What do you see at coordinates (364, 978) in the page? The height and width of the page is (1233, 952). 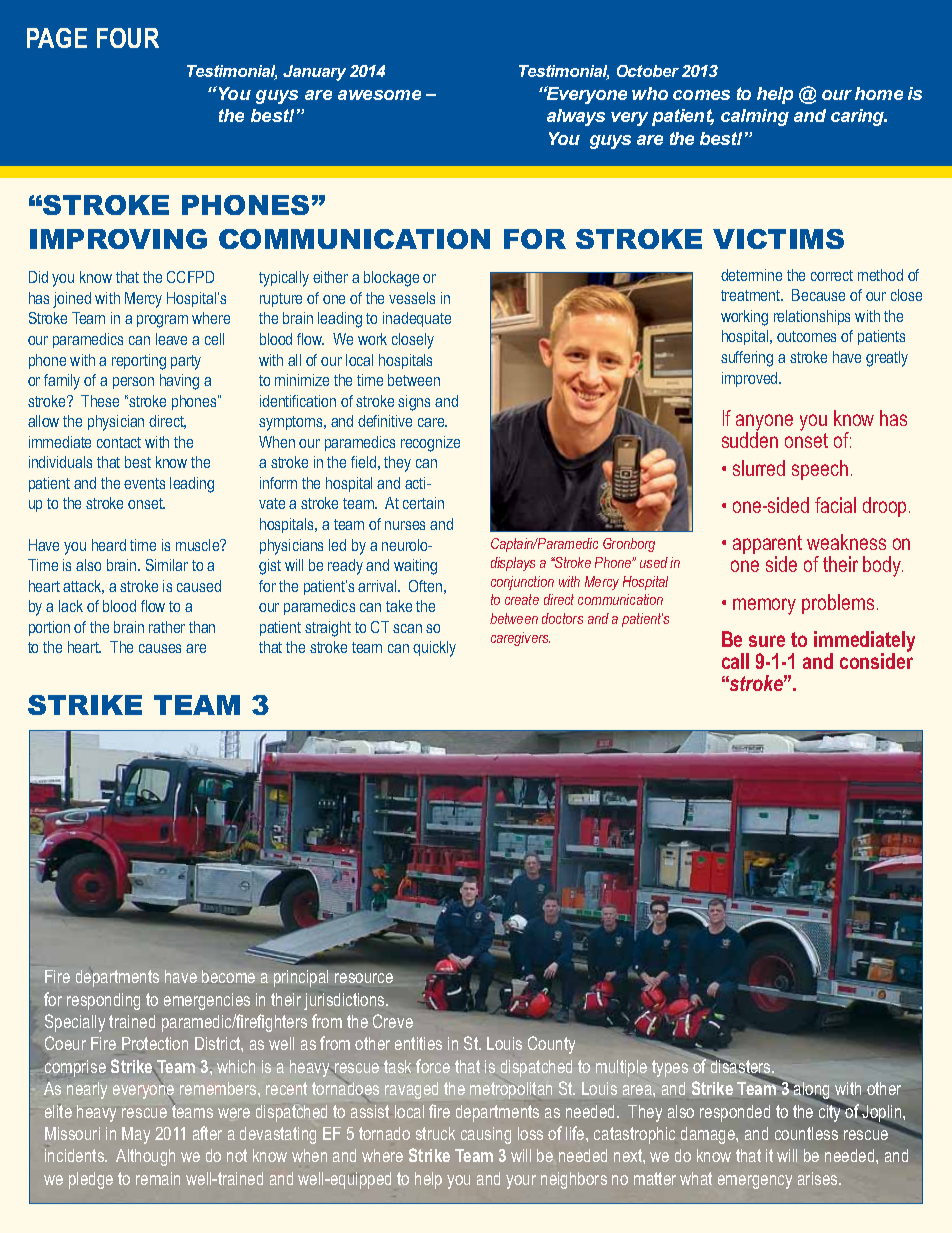 I see `resource` at bounding box center [364, 978].
